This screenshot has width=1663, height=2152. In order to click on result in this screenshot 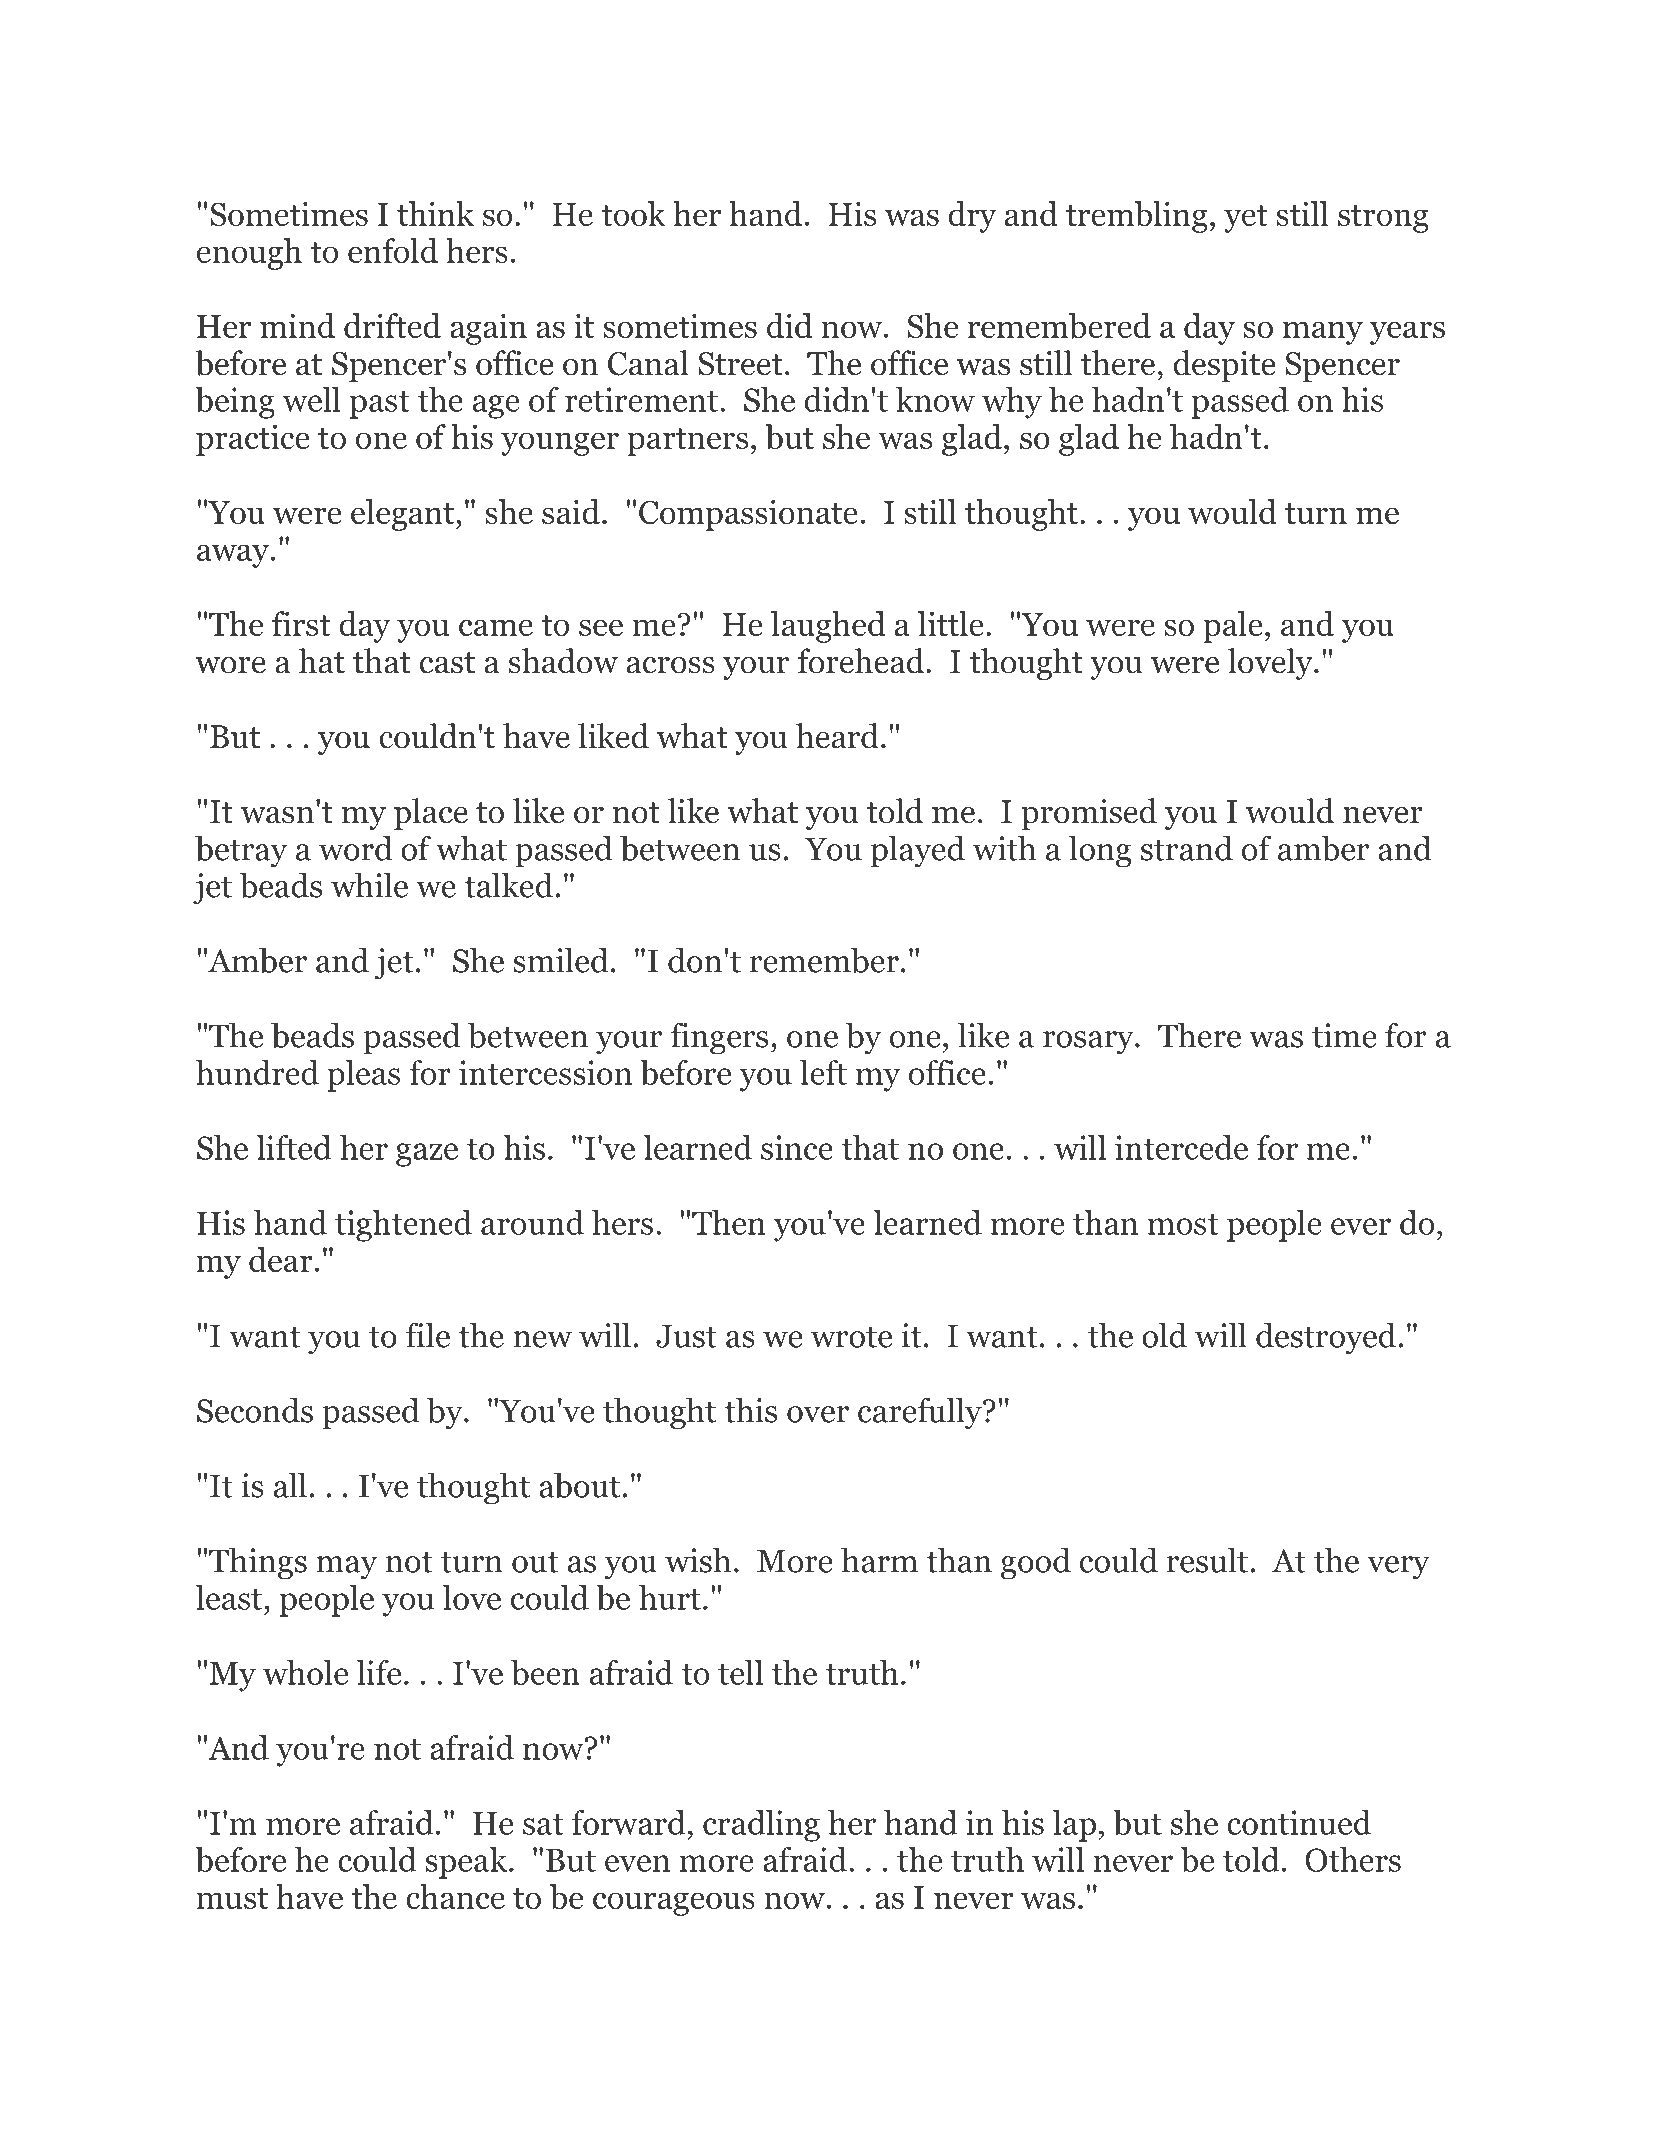, I will do `click(1207, 1560)`.
